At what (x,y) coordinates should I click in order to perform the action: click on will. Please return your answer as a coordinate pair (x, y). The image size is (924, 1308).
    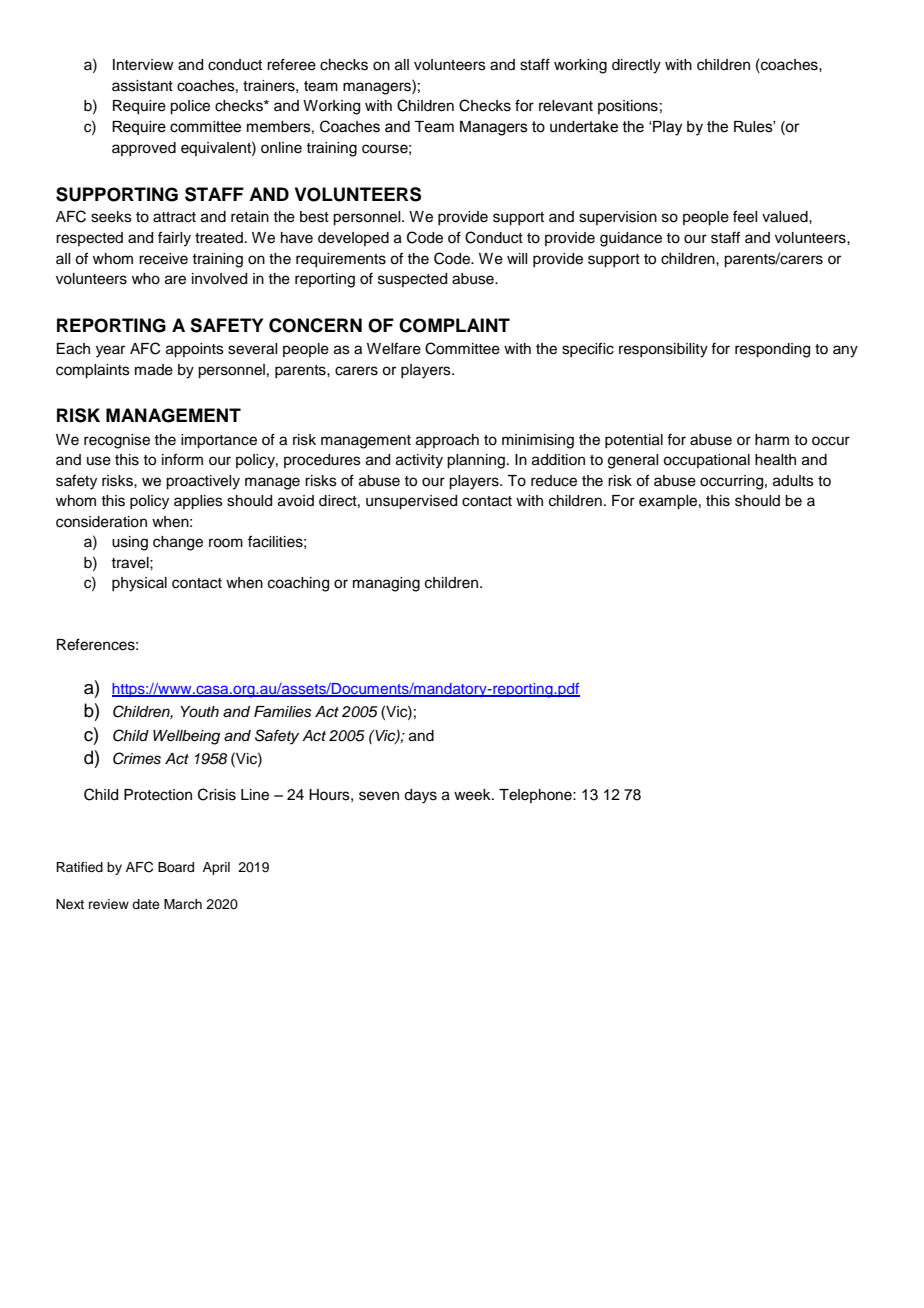
    Looking at the image, I should click on (517, 258).
